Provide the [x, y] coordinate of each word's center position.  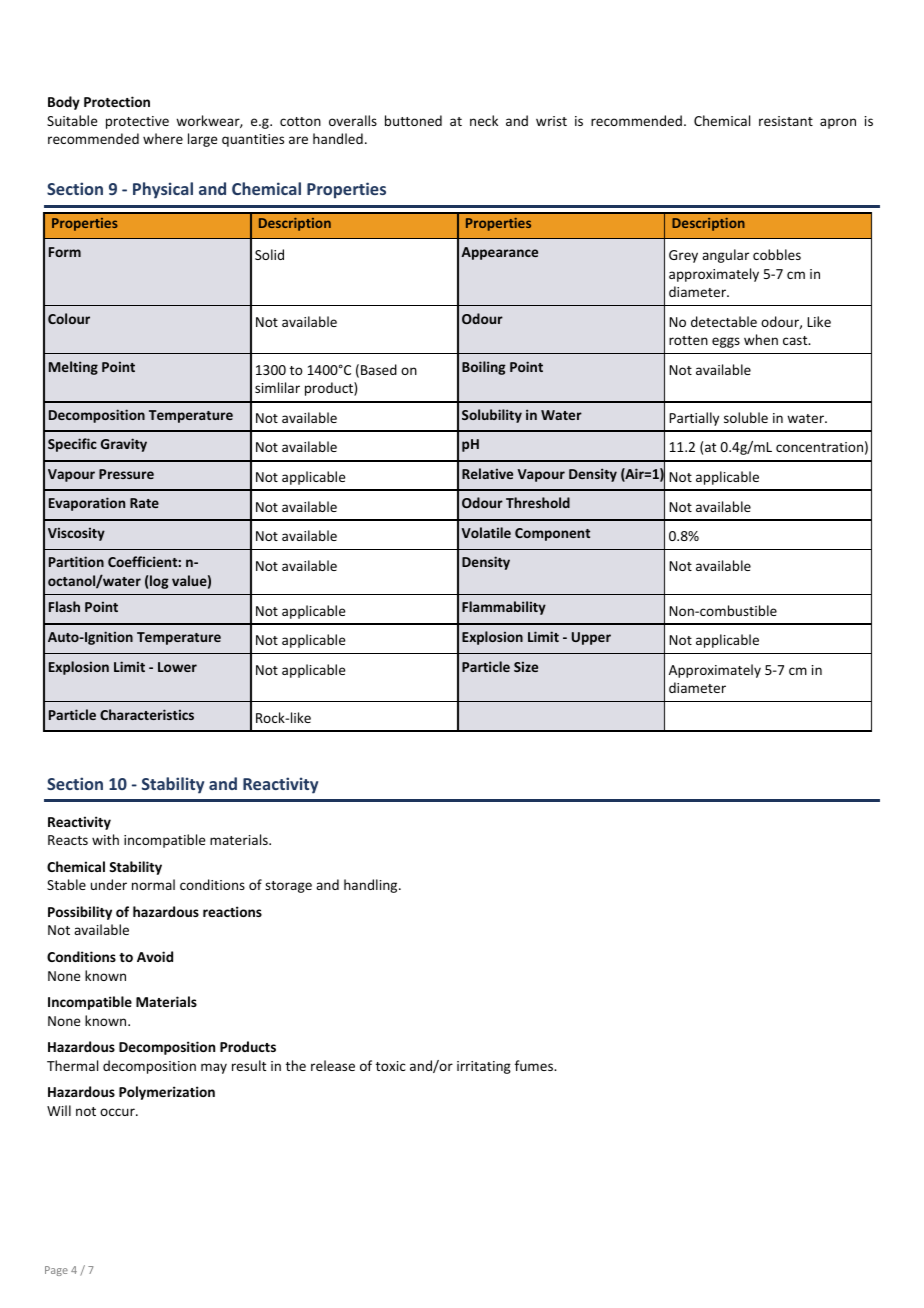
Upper [591, 638]
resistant [786, 121]
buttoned [413, 120]
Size [526, 666]
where [163, 138]
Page [56, 1271]
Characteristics [147, 714]
